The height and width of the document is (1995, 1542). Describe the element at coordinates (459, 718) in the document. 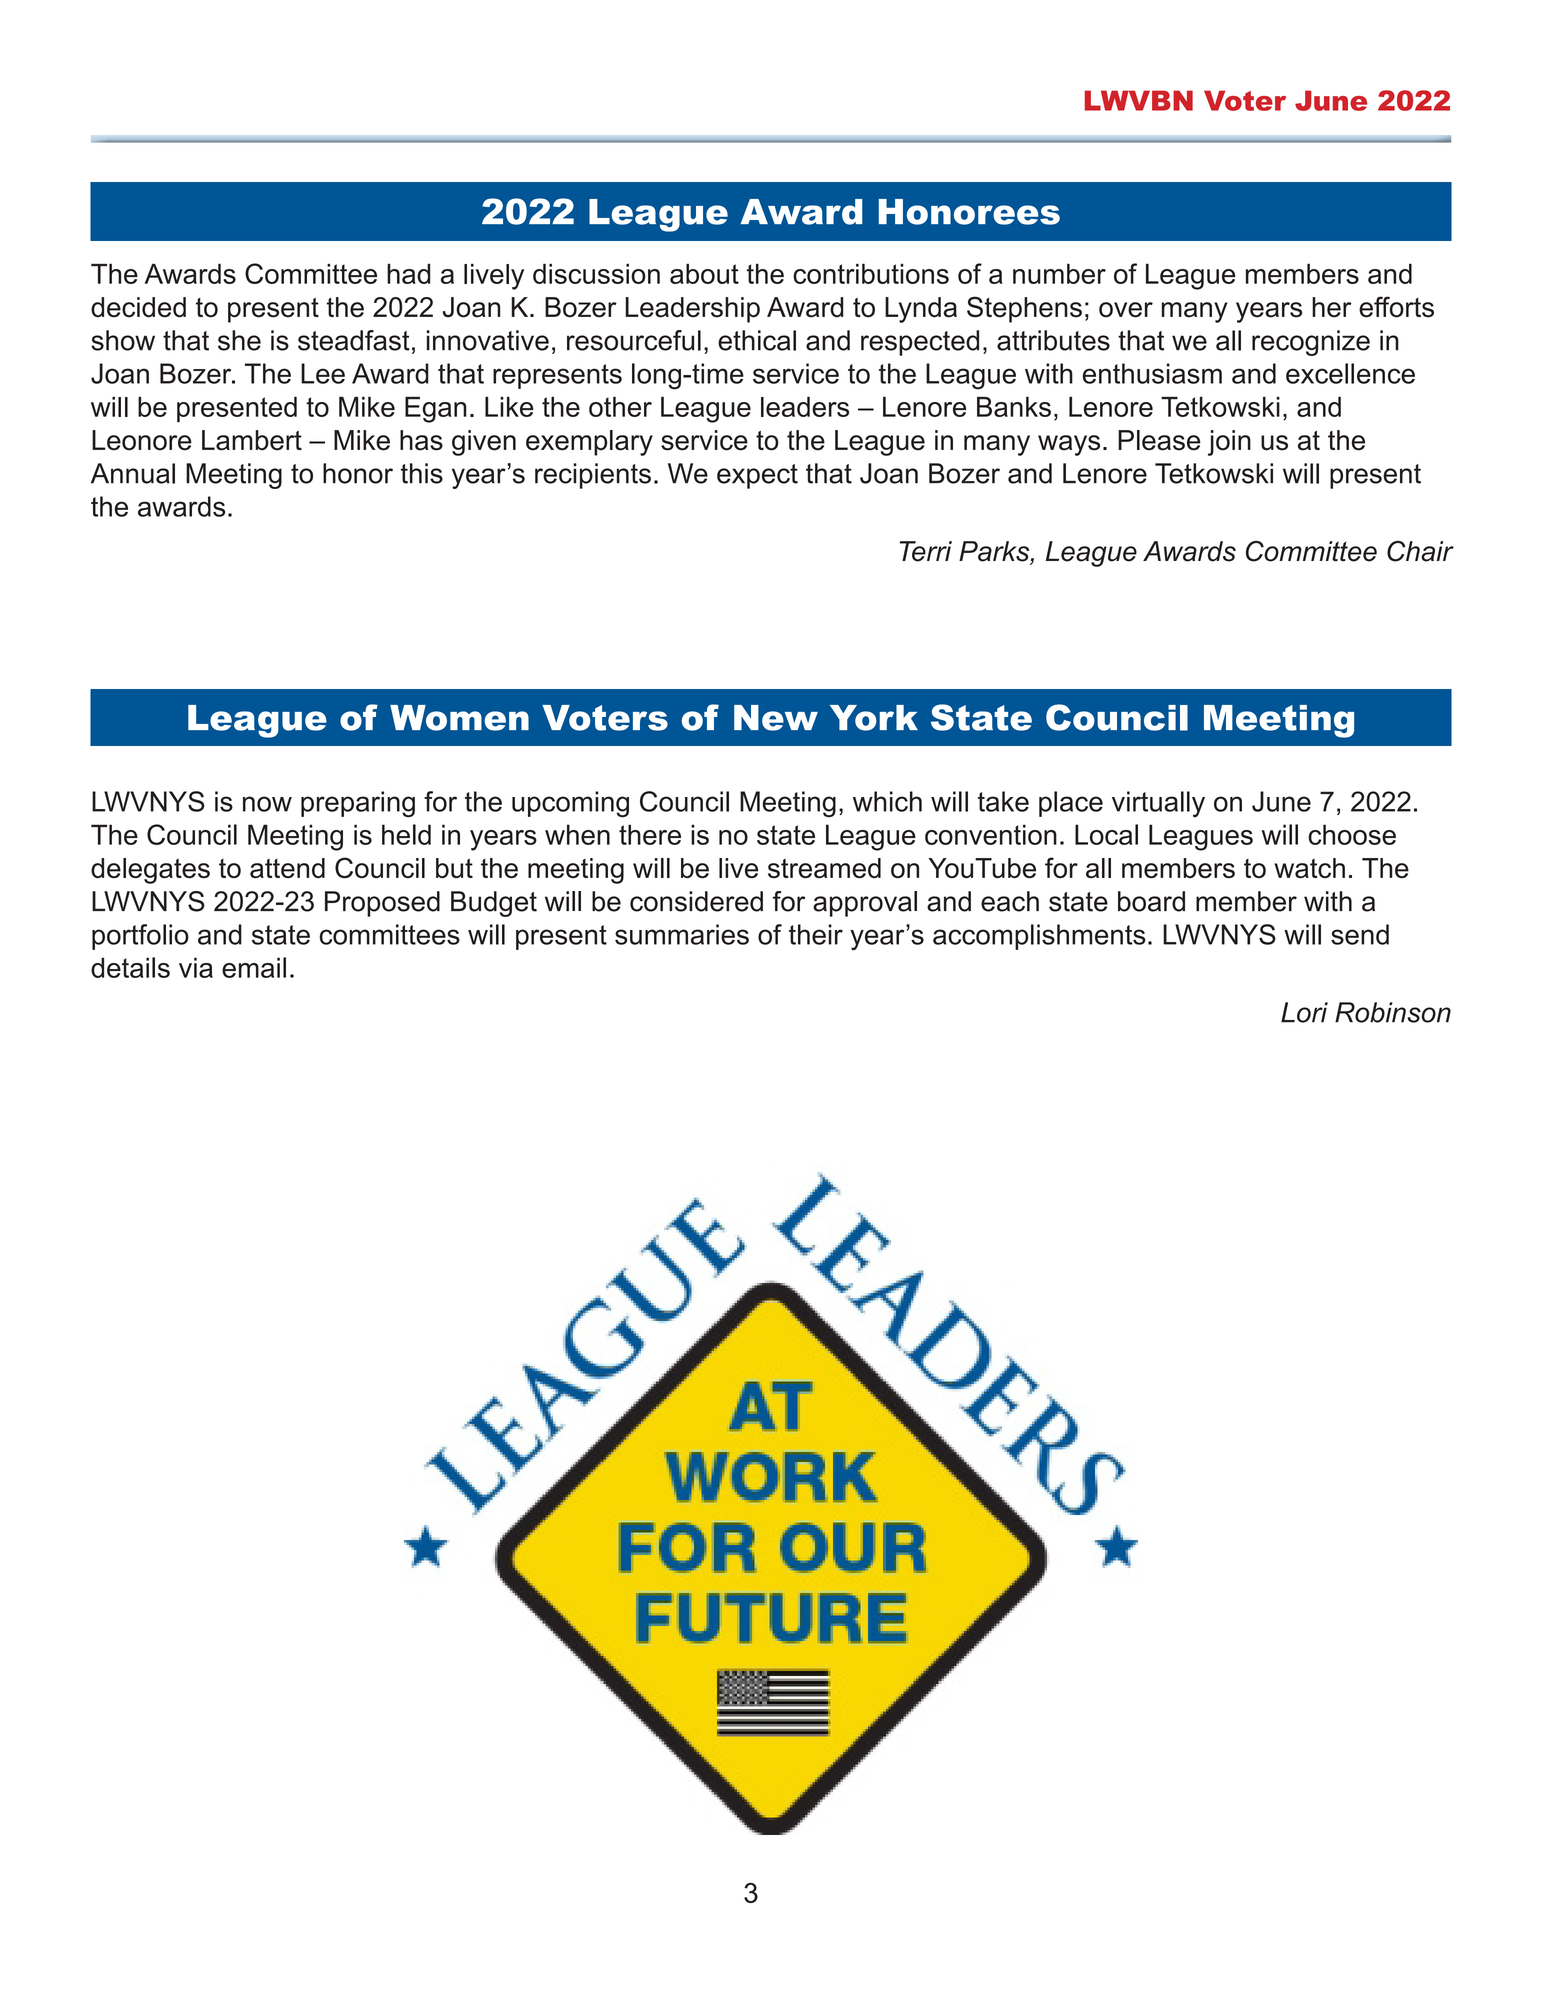

I see `Women` at that location.
